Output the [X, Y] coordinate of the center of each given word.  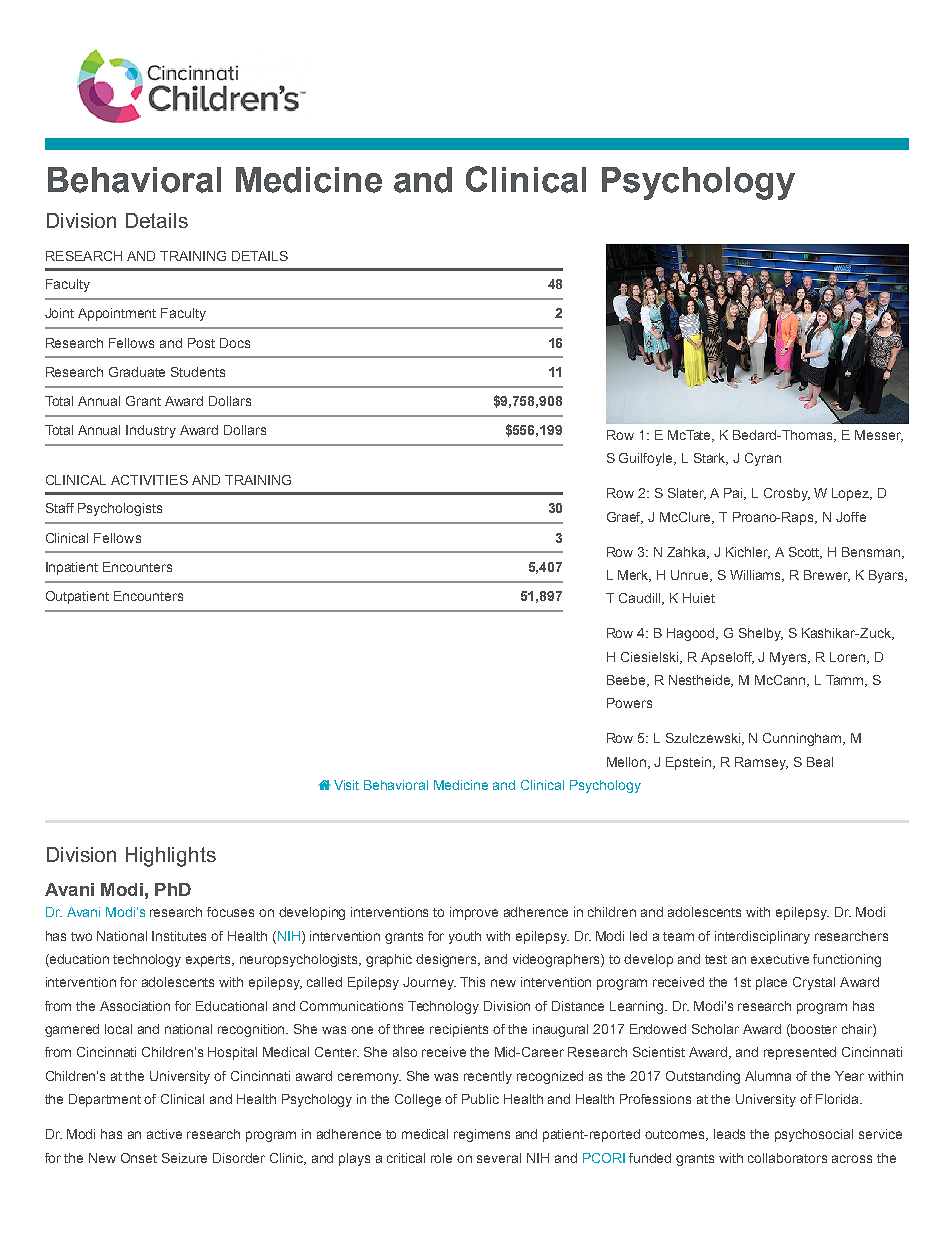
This [472, 982]
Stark [711, 459]
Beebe [628, 681]
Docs [235, 343]
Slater [687, 494]
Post [201, 343]
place [771, 983]
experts [210, 961]
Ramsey [761, 763]
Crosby [787, 494]
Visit [346, 785]
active [164, 1134]
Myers [790, 658]
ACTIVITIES [149, 480]
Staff [60, 508]
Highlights [171, 857]
